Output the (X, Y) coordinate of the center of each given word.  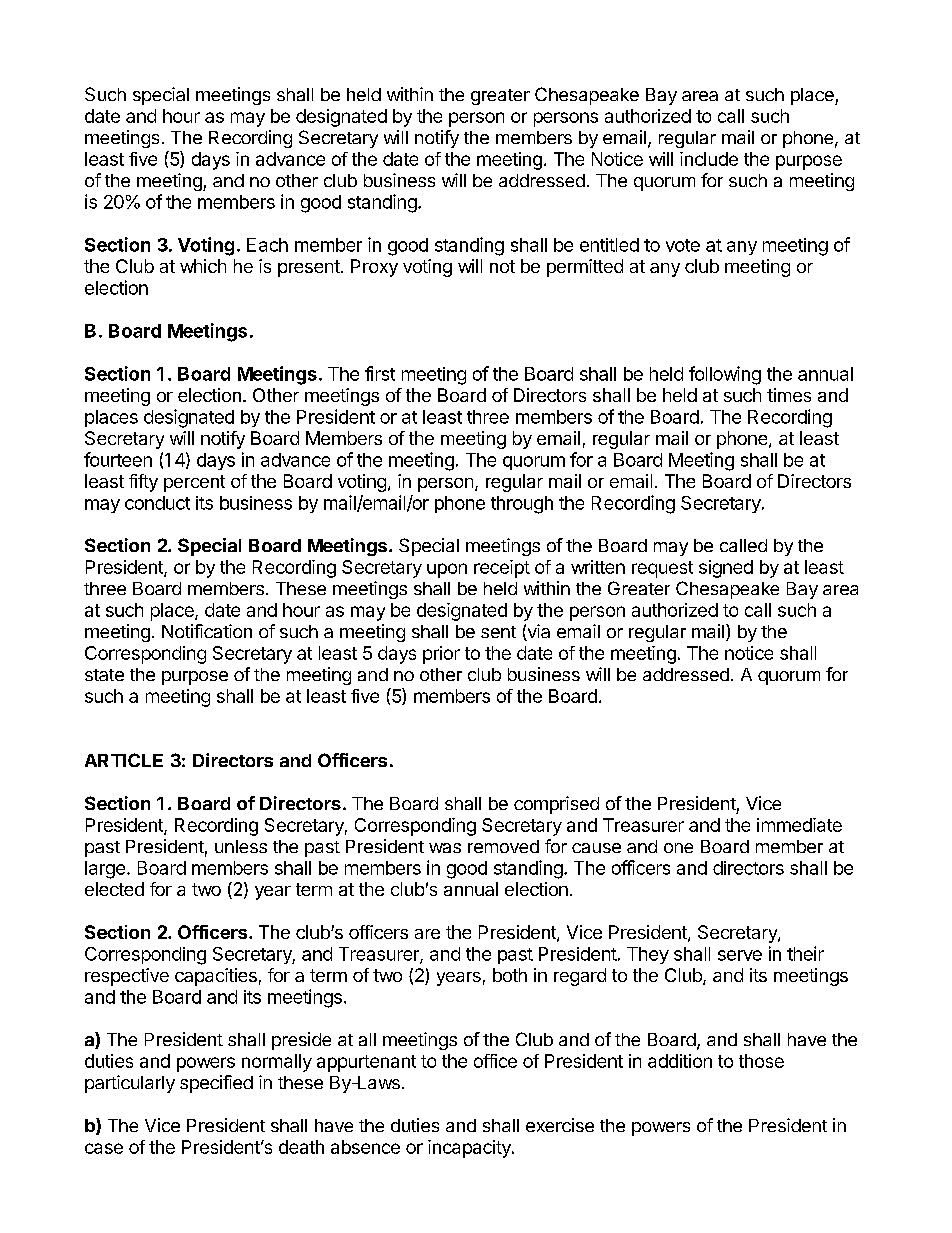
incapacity (470, 1149)
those (761, 1061)
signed (726, 569)
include (709, 159)
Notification (207, 631)
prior (441, 655)
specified (216, 1084)
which (203, 266)
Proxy (374, 268)
